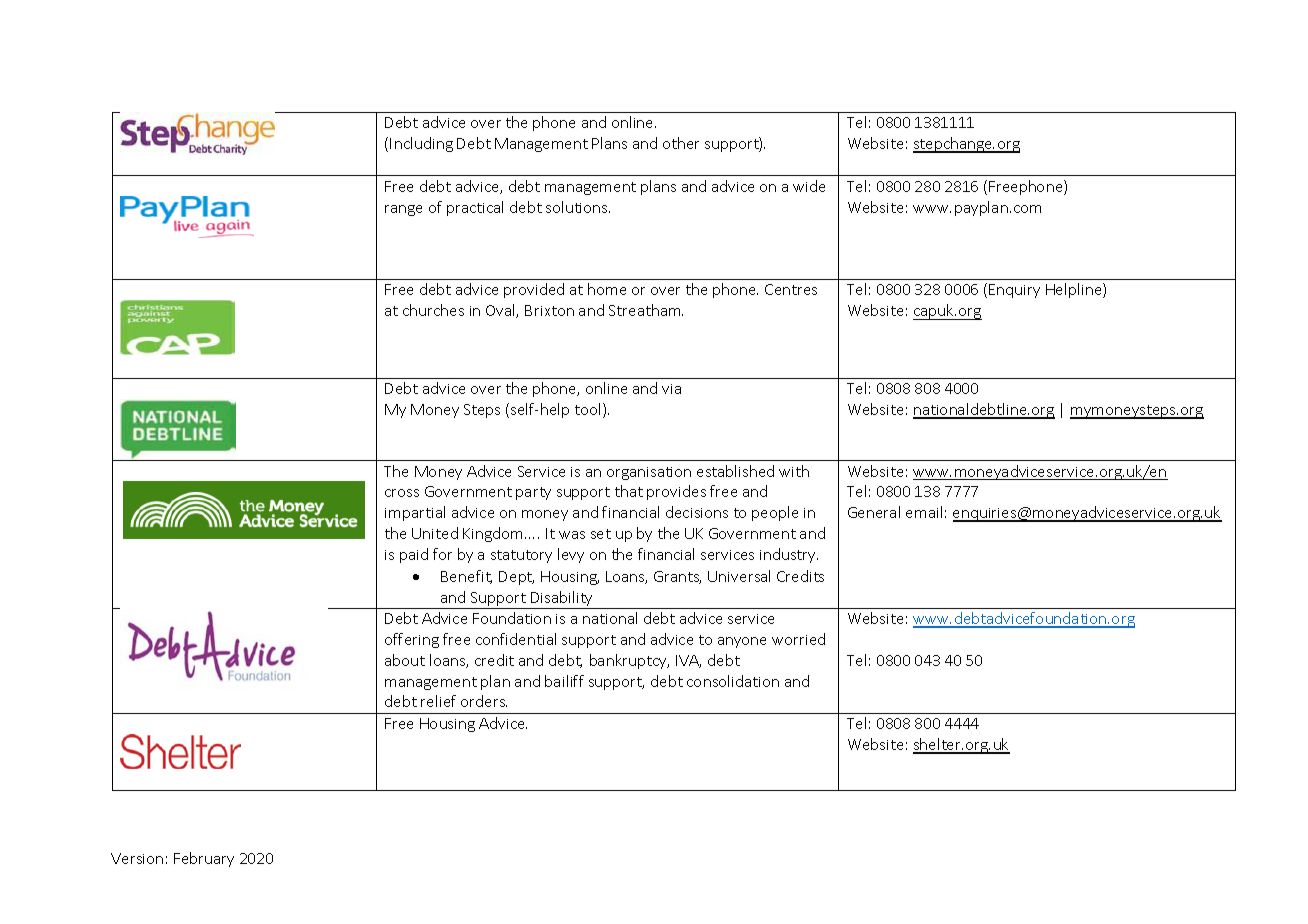 The width and height of the document is (1308, 924). I want to click on offering, so click(412, 640).
